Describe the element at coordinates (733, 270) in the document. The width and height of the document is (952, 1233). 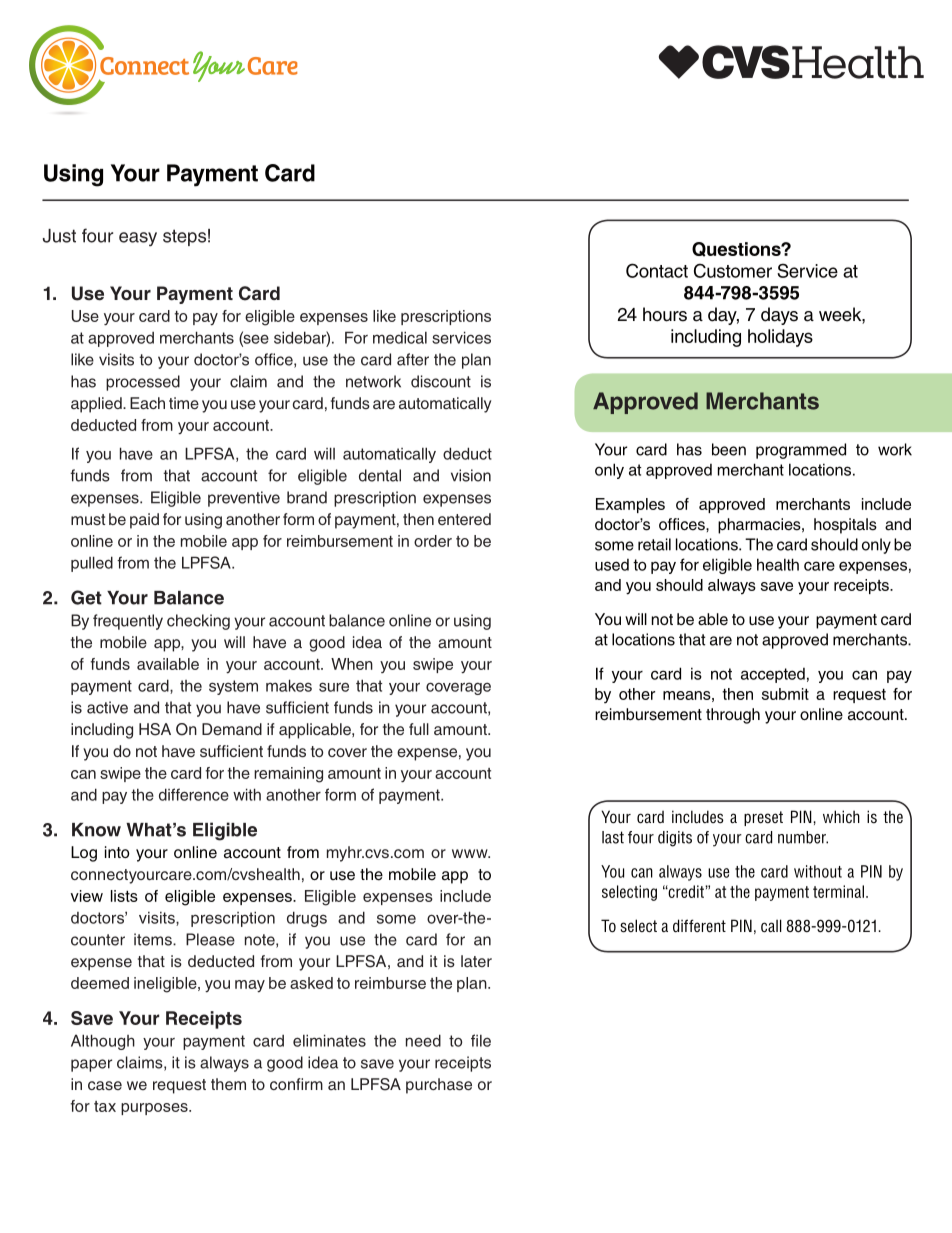
I see `Customer` at that location.
